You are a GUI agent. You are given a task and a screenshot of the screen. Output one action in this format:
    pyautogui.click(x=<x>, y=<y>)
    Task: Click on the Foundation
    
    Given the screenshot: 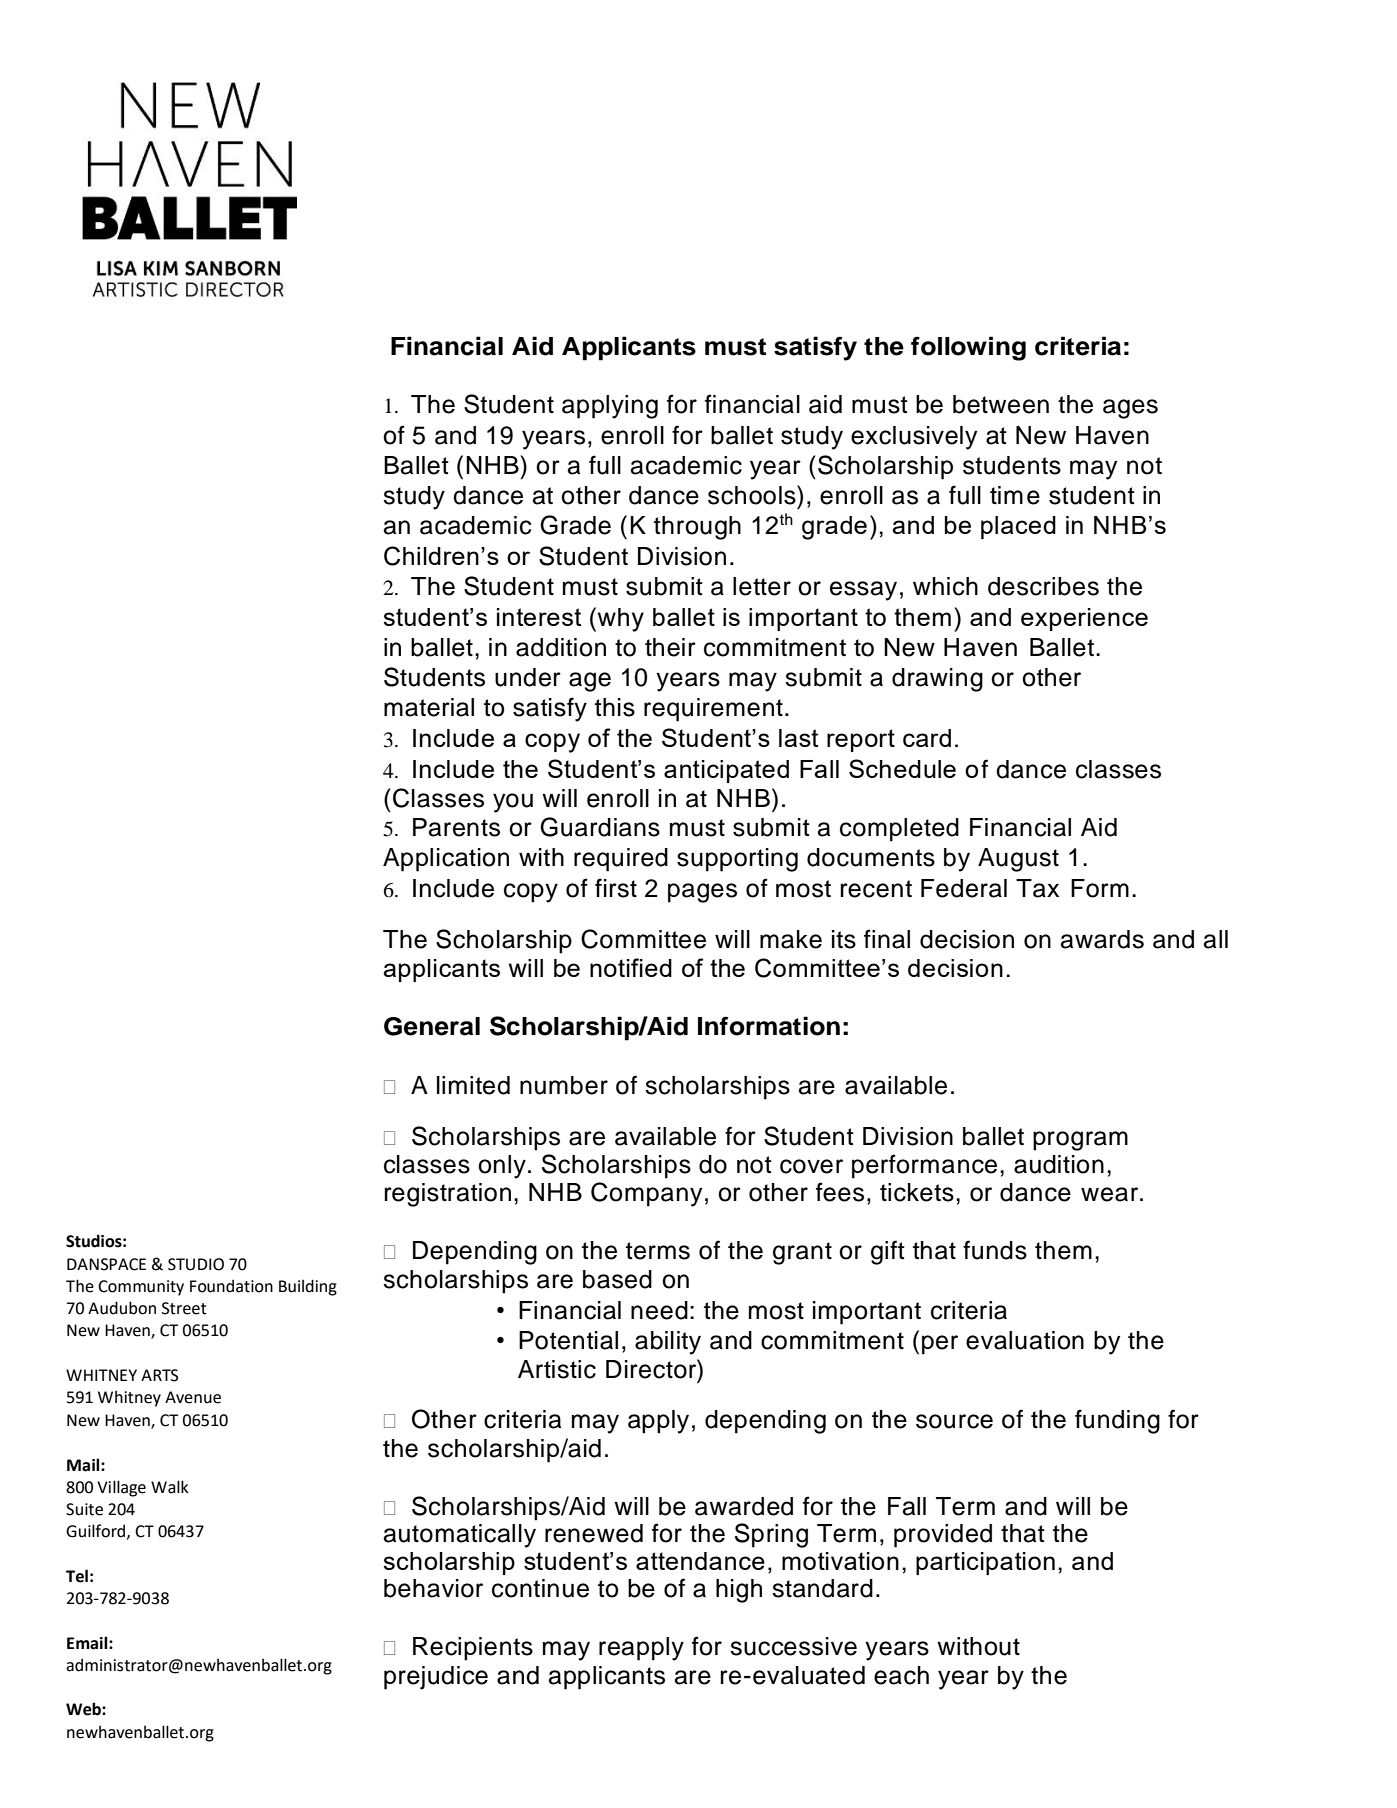 What is the action you would take?
    pyautogui.click(x=231, y=1286)
